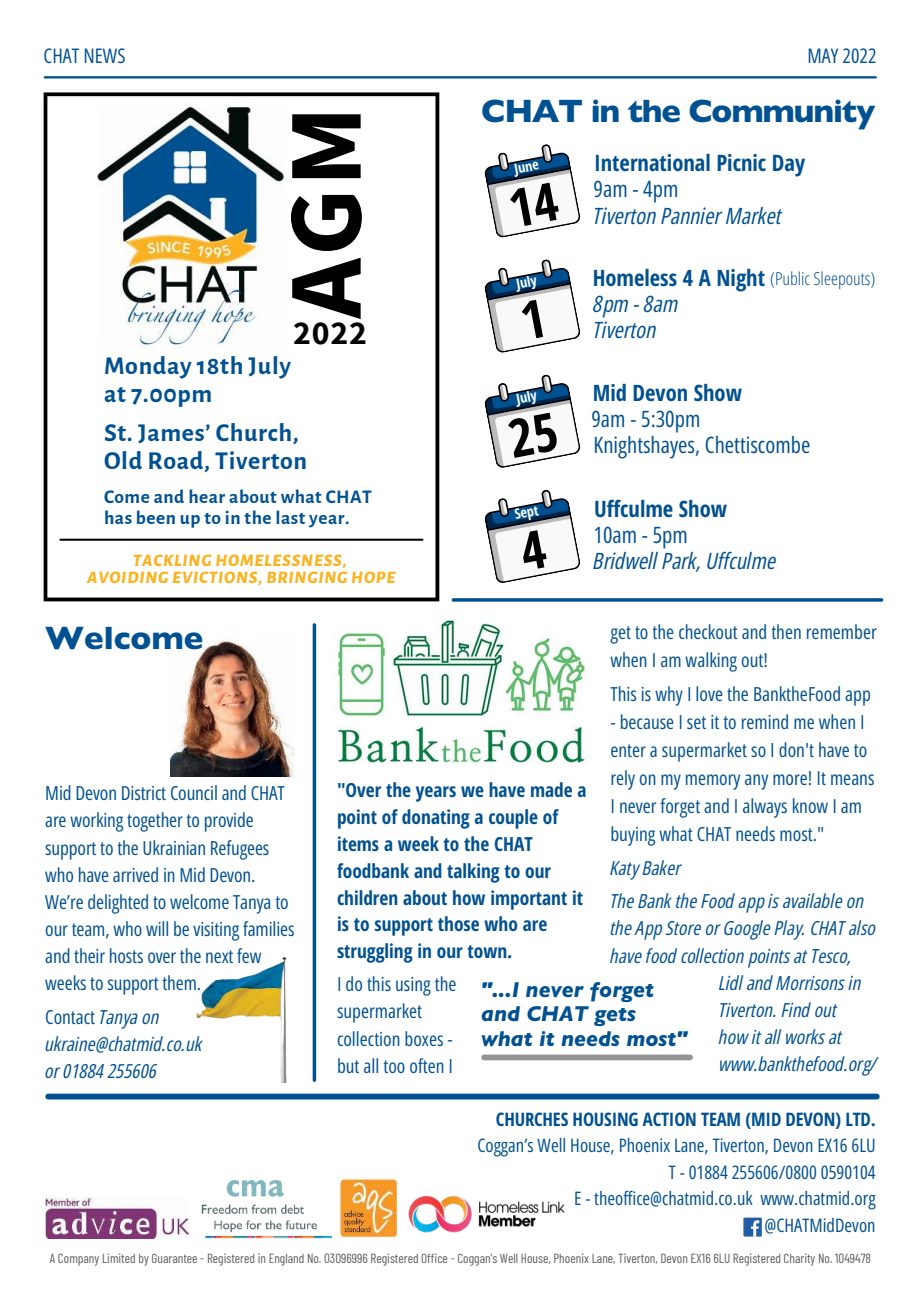 This page has width=924, height=1309. What do you see at coordinates (104, 55) in the page?
I see `NEWS` at bounding box center [104, 55].
